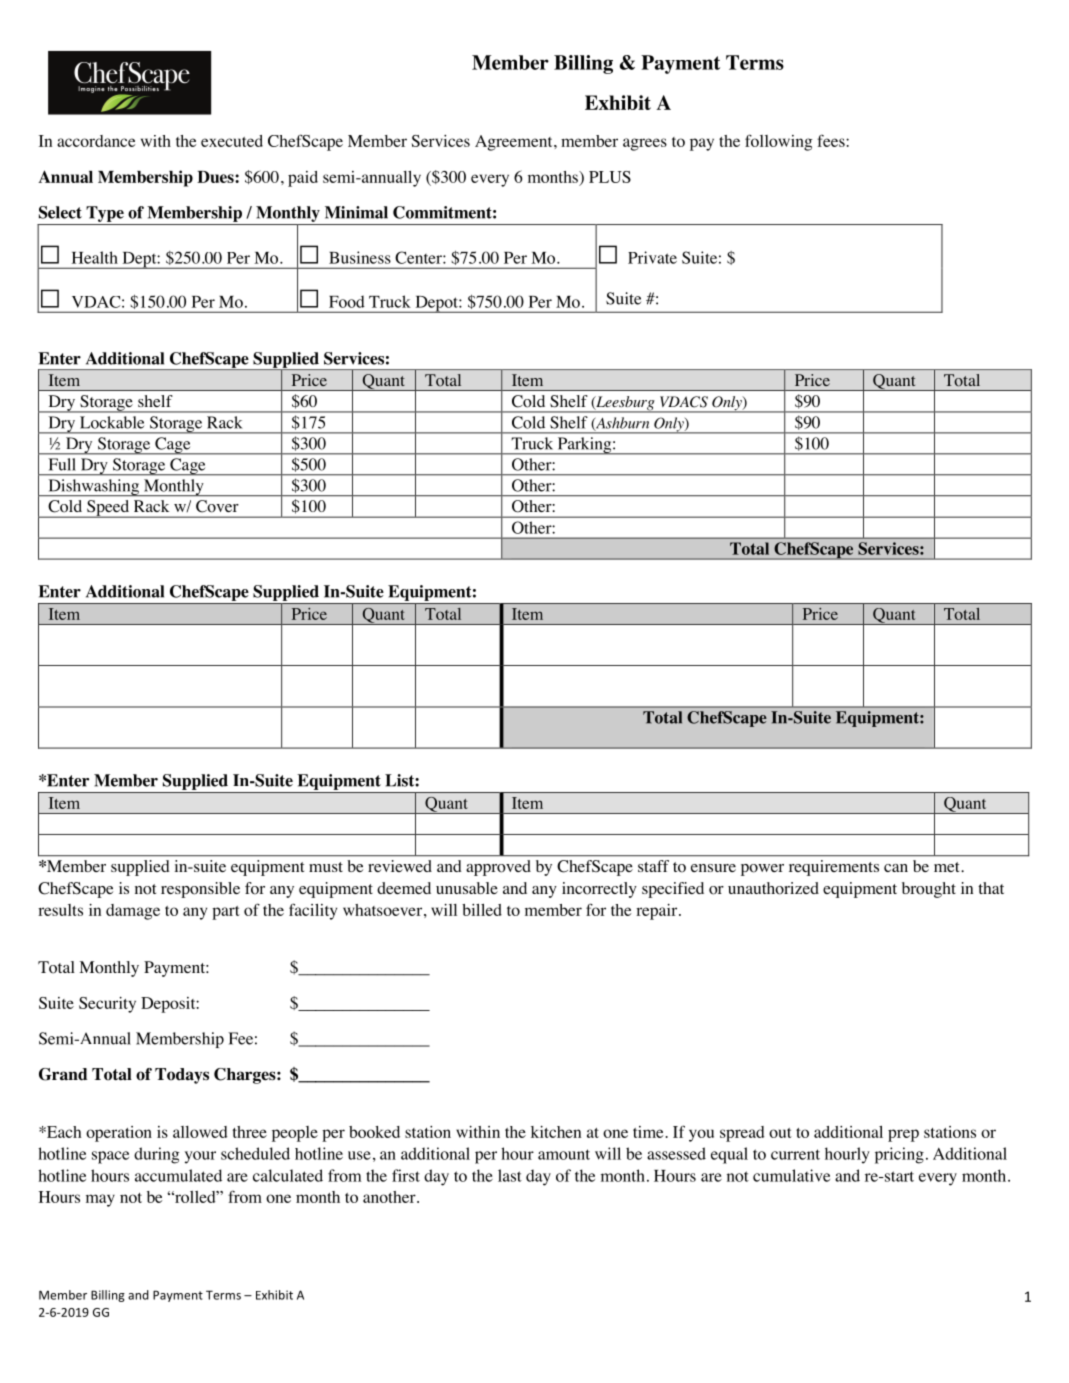 This page has width=1069, height=1383. I want to click on Private, so click(652, 257).
